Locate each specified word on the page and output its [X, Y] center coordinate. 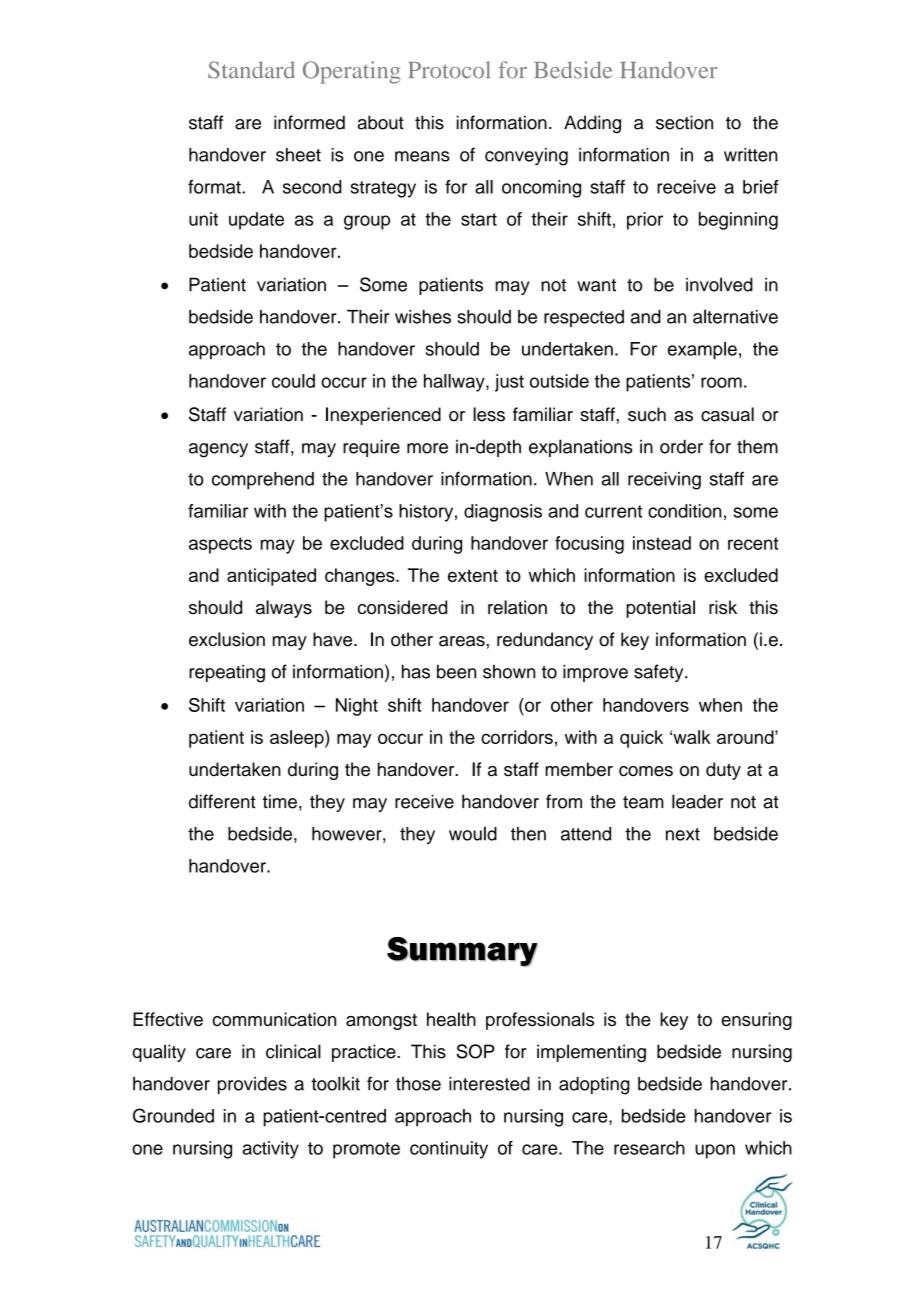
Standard [251, 70]
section [684, 122]
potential [660, 609]
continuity [449, 1150]
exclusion [227, 639]
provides [252, 1085]
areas [462, 641]
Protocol [449, 70]
